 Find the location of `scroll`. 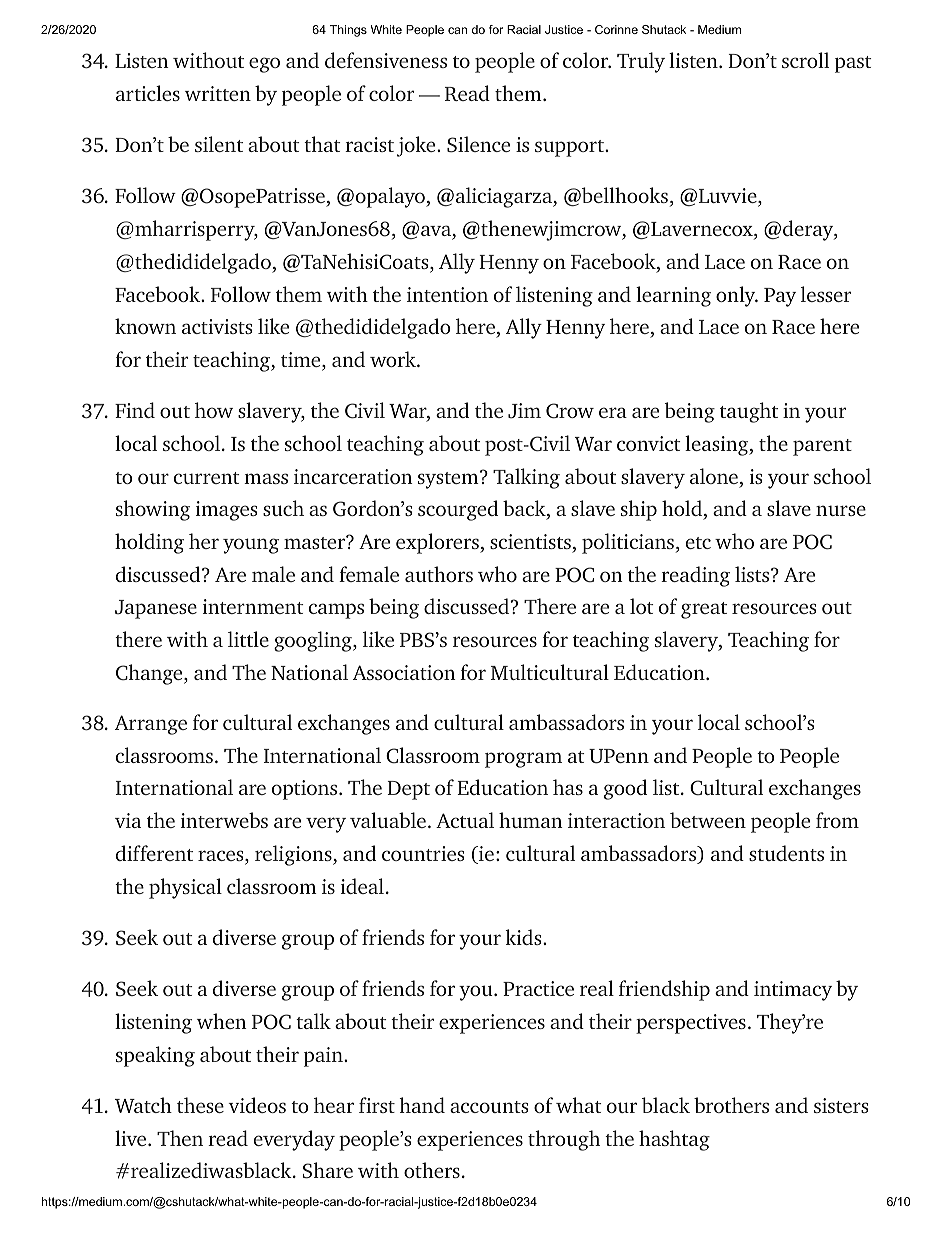

scroll is located at coordinates (805, 60).
